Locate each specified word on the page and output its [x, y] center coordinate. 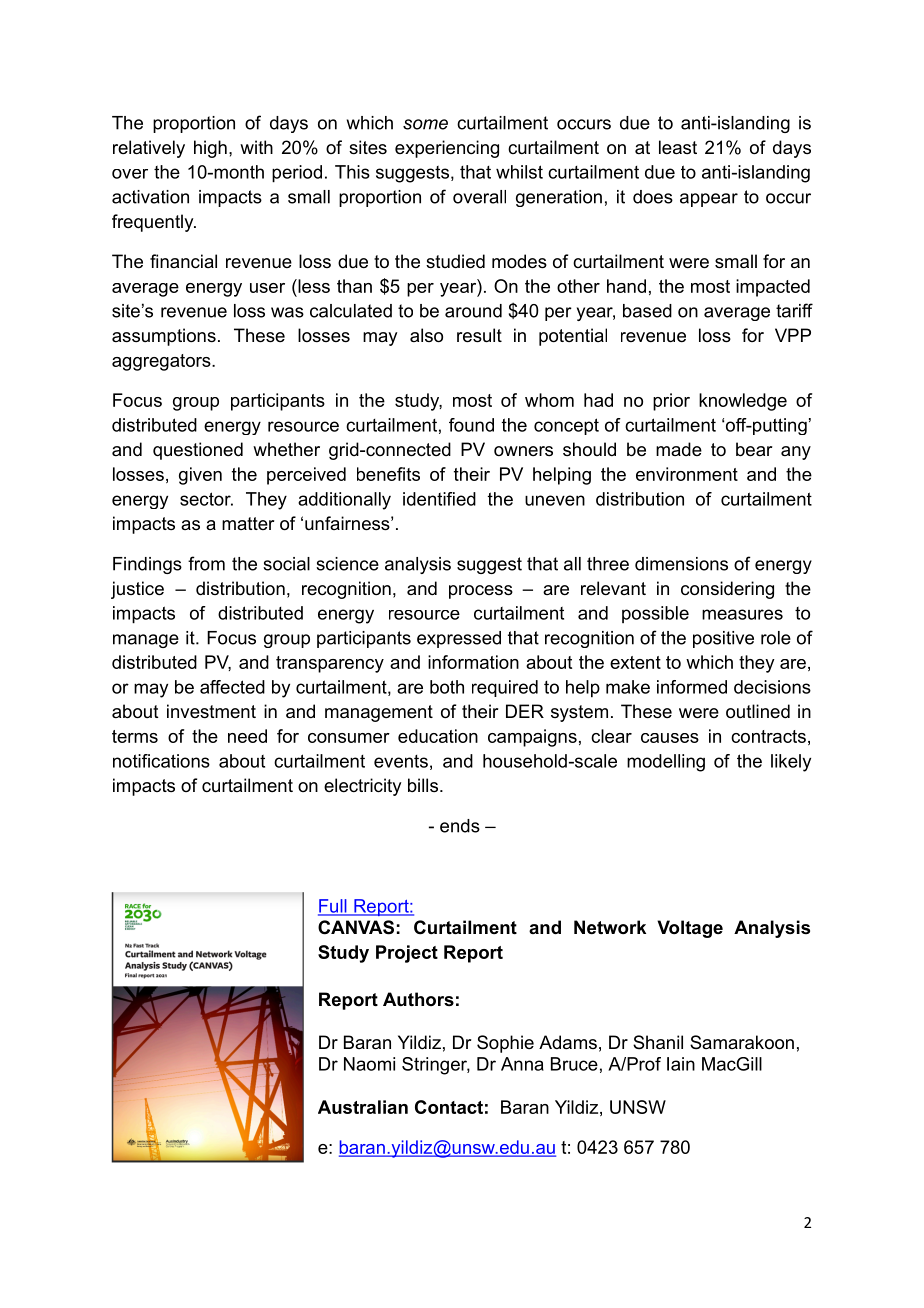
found [471, 425]
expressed [459, 639]
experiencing [447, 149]
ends [460, 826]
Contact [449, 1107]
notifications [161, 761]
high [210, 149]
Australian [363, 1107]
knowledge [743, 402]
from [206, 563]
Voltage [690, 929]
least [678, 147]
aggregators [162, 362]
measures [742, 614]
